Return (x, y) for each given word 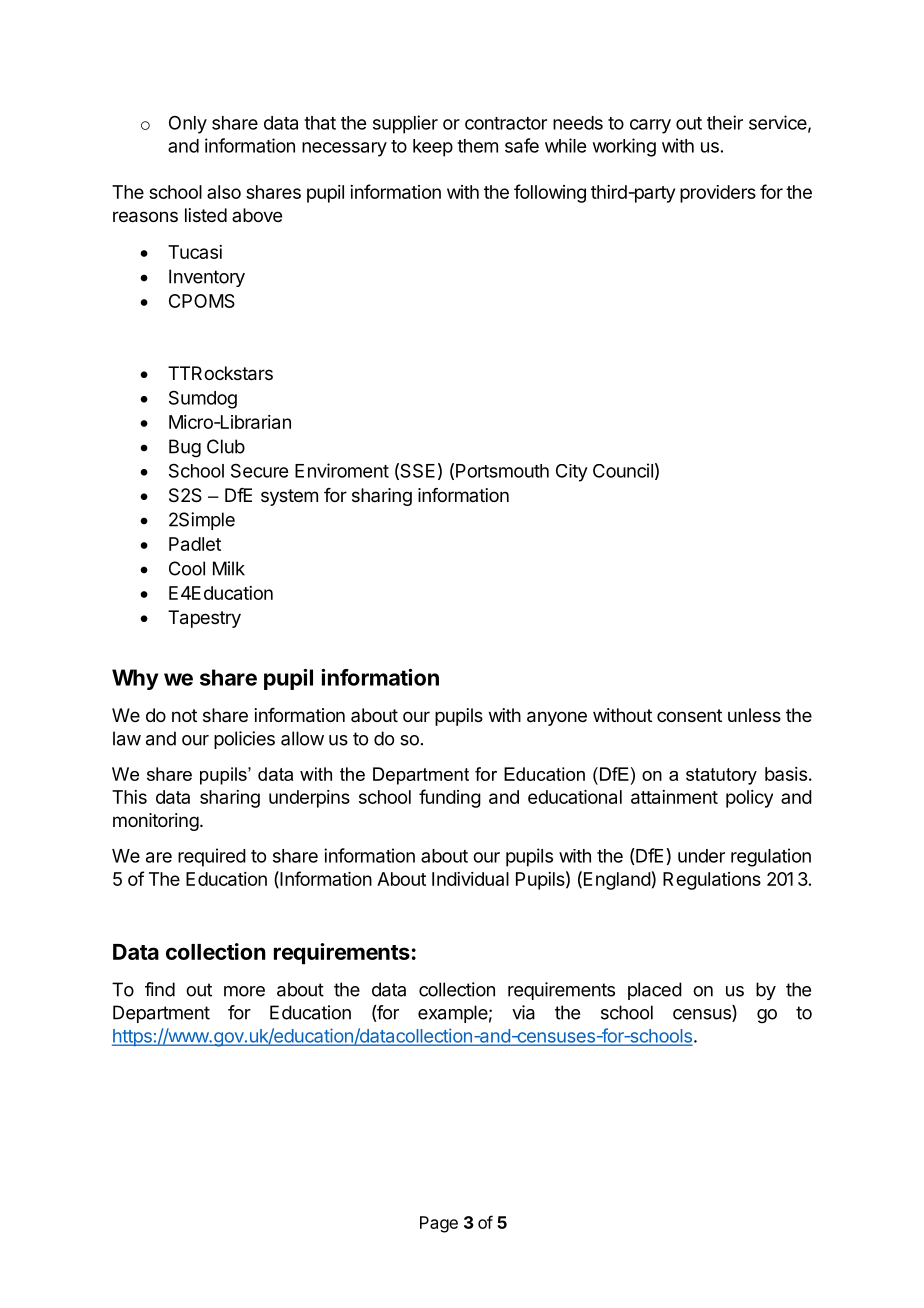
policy (749, 799)
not (184, 715)
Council (623, 470)
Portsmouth (502, 471)
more (244, 991)
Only (188, 125)
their (725, 122)
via (523, 1012)
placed (655, 991)
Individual (470, 879)
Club (226, 446)
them (477, 146)
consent (689, 715)
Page (439, 1224)
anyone (557, 718)
